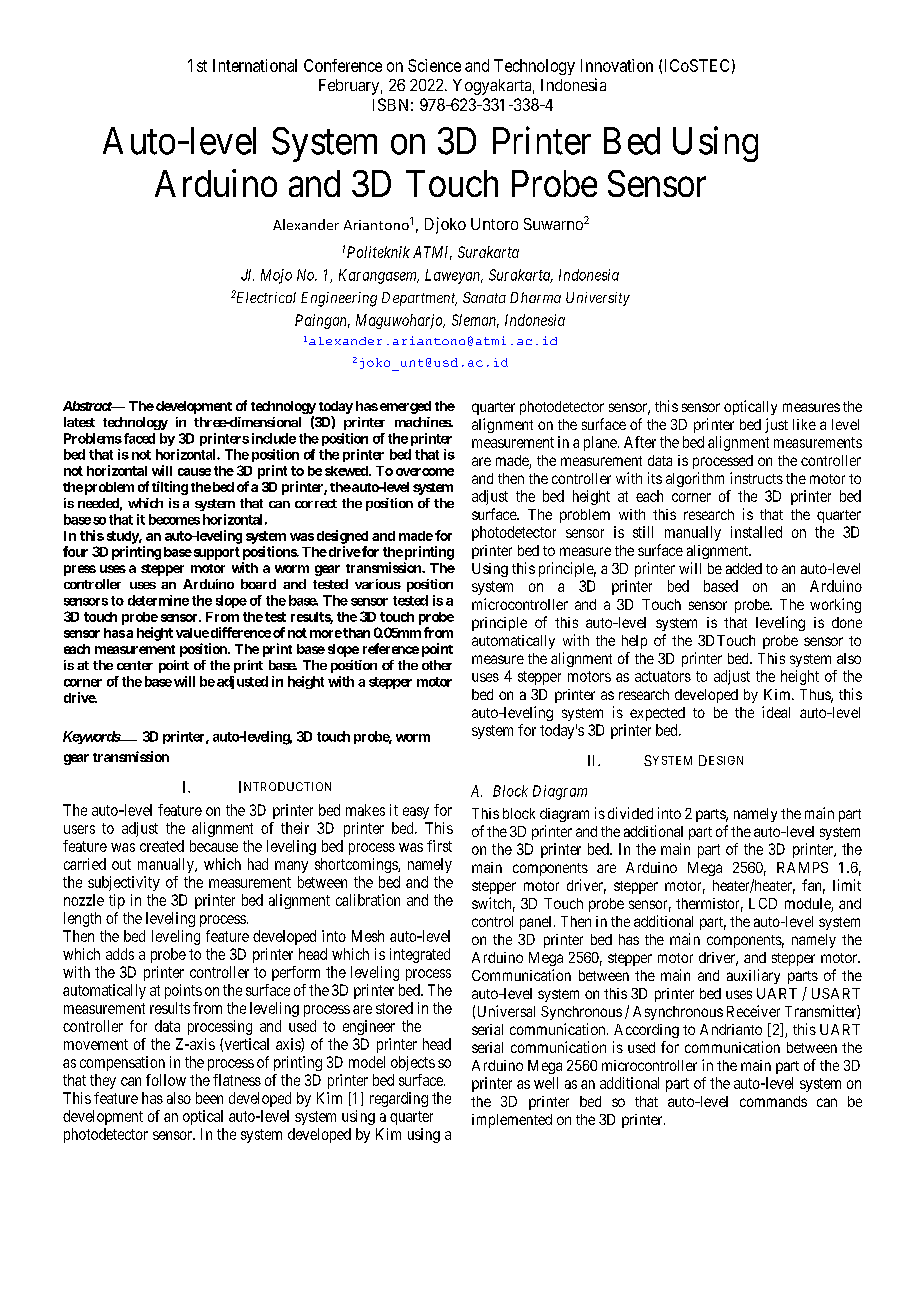 The width and height of the document is (924, 1307). Describe the element at coordinates (158, 600) in the document. I see `determine` at that location.
